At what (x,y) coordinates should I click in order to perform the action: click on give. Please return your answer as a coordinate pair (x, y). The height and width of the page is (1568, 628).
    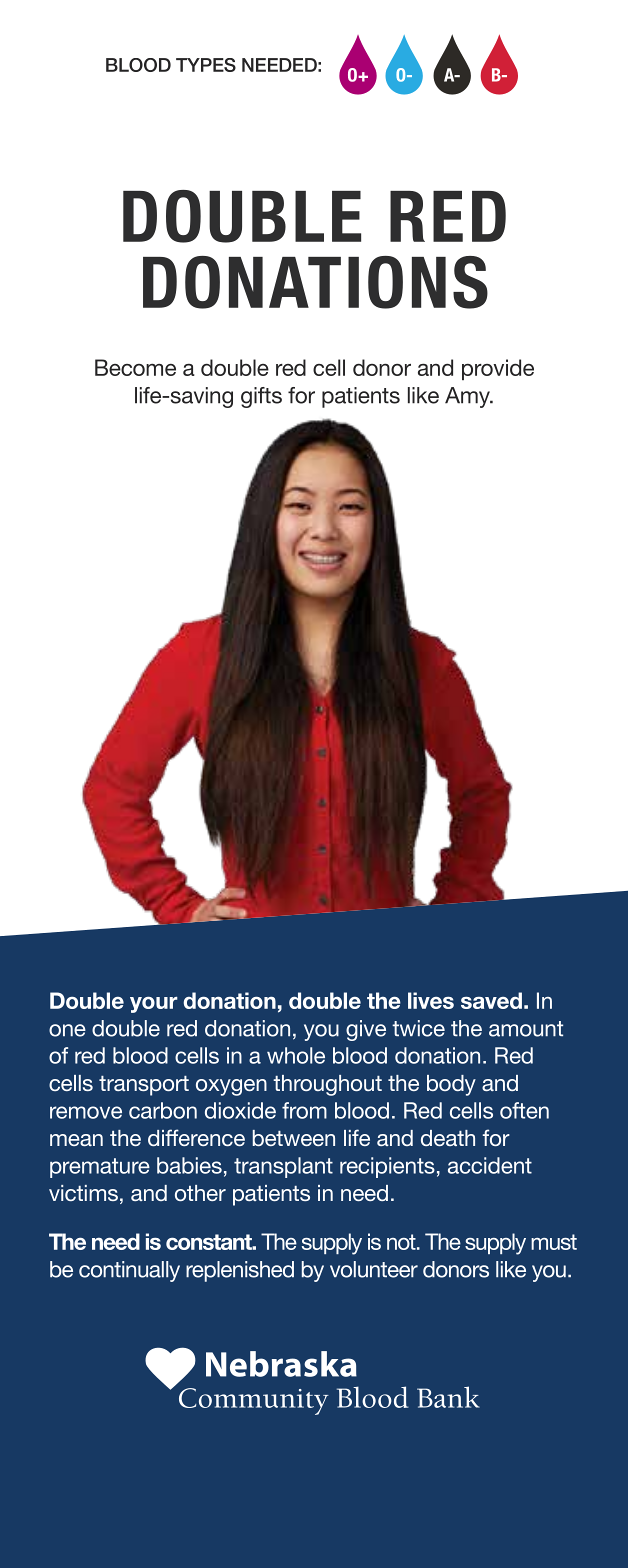
    Looking at the image, I should click on (366, 1030).
